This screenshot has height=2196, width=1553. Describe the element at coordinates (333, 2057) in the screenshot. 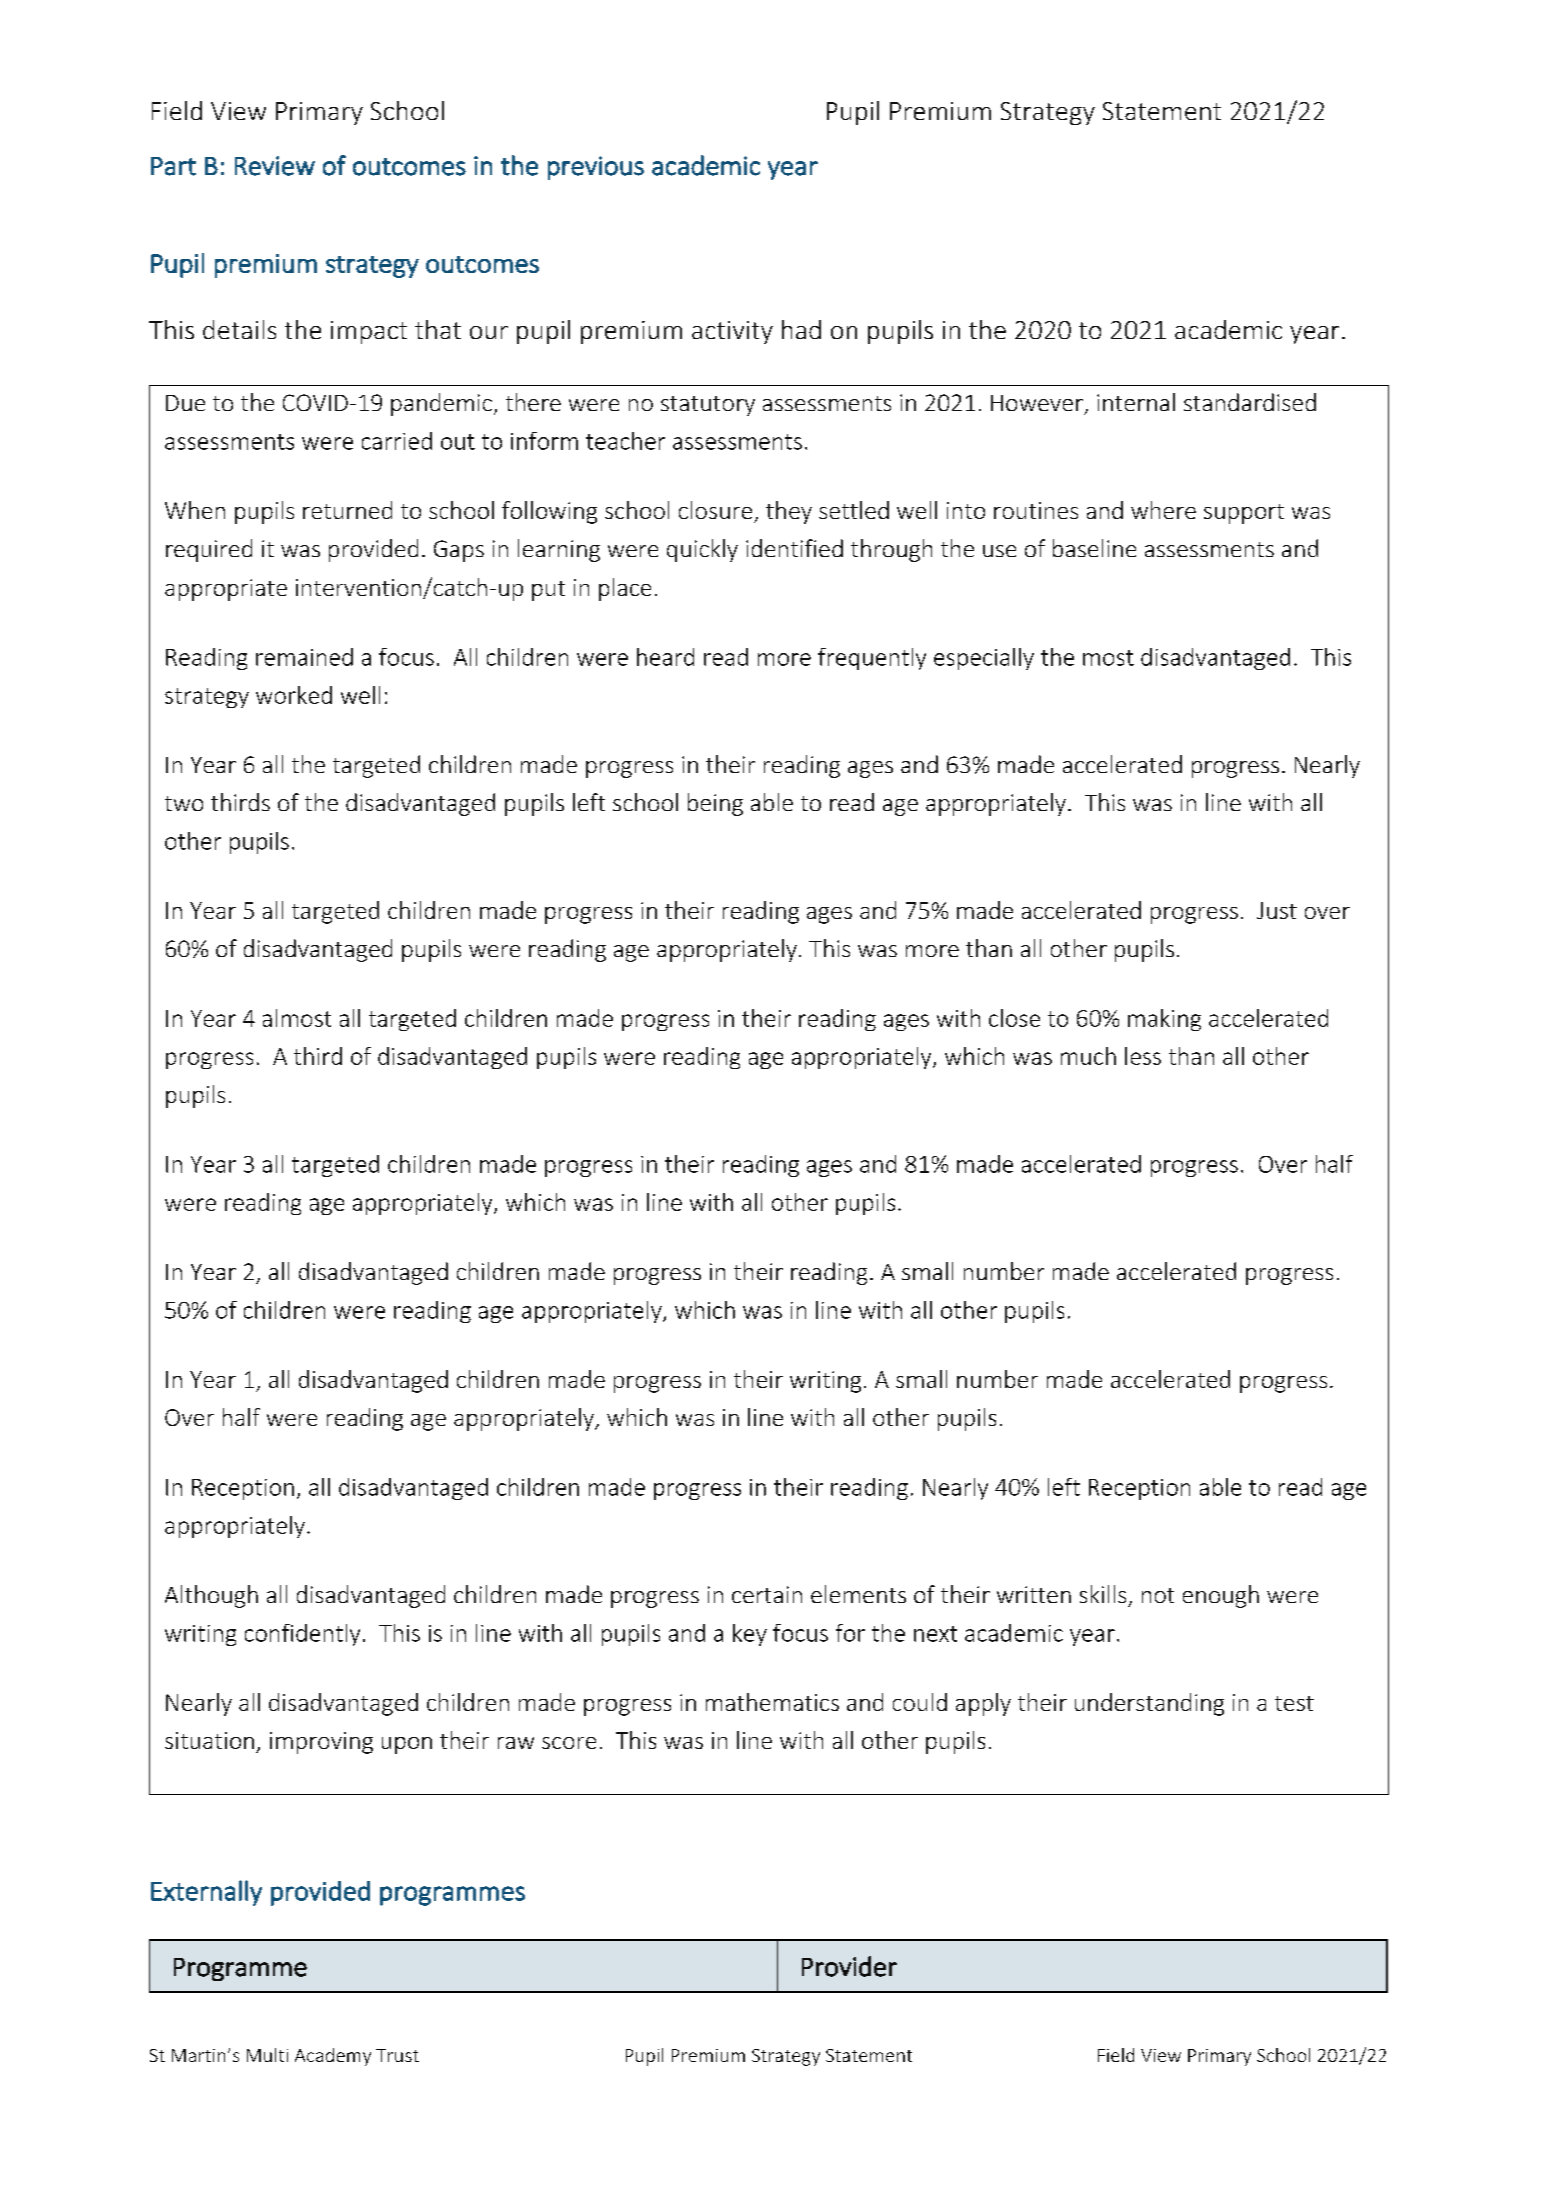

I see `Academy` at that location.
